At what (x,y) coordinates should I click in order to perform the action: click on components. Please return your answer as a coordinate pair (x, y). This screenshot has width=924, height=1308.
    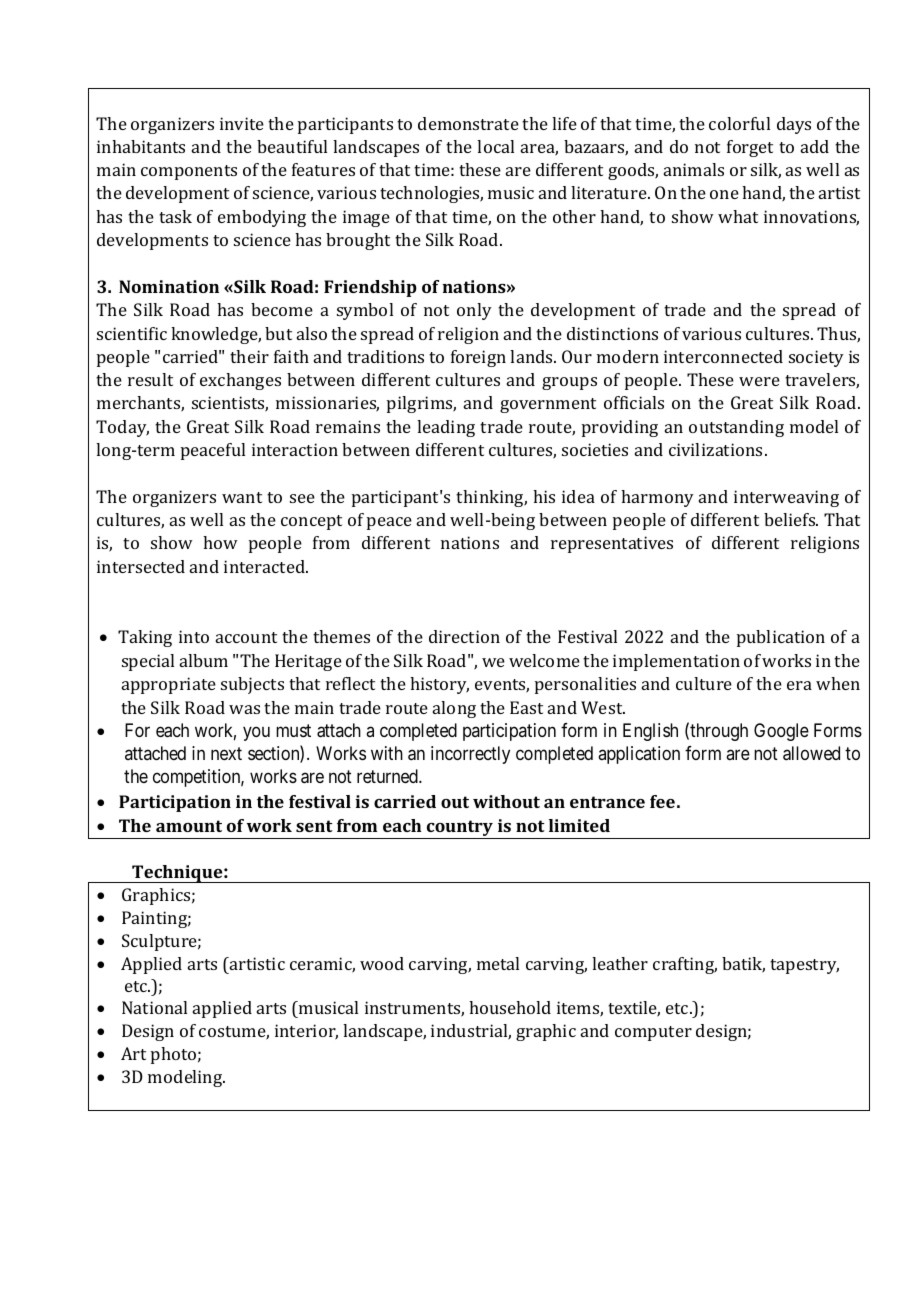
    Looking at the image, I should click on (189, 172).
